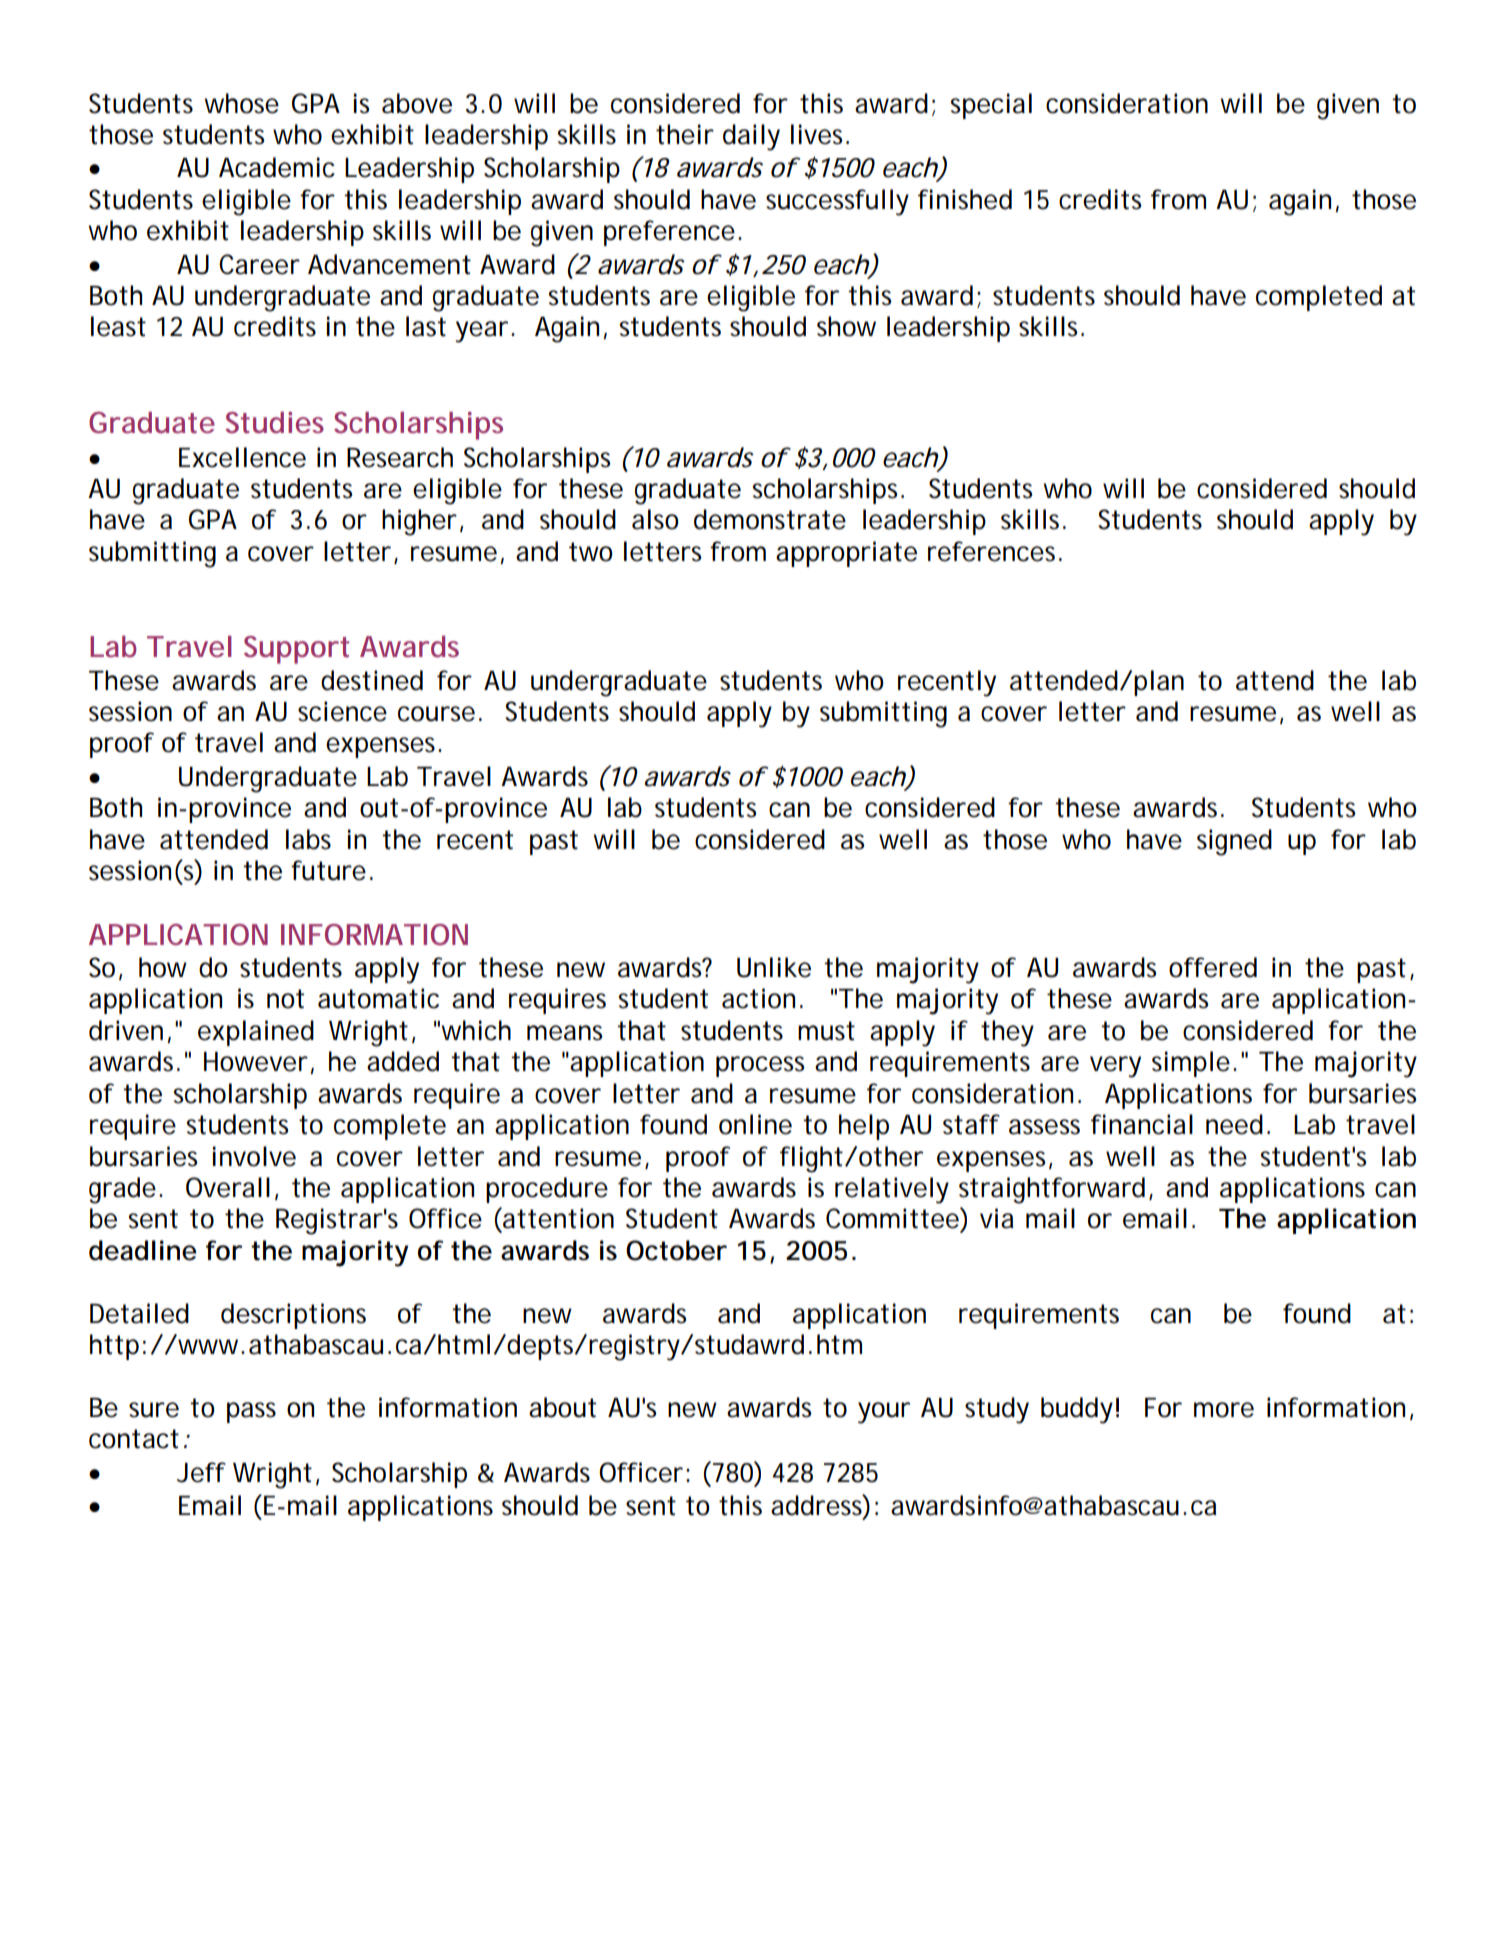 The image size is (1506, 1949). What do you see at coordinates (285, 999) in the page?
I see `not` at bounding box center [285, 999].
